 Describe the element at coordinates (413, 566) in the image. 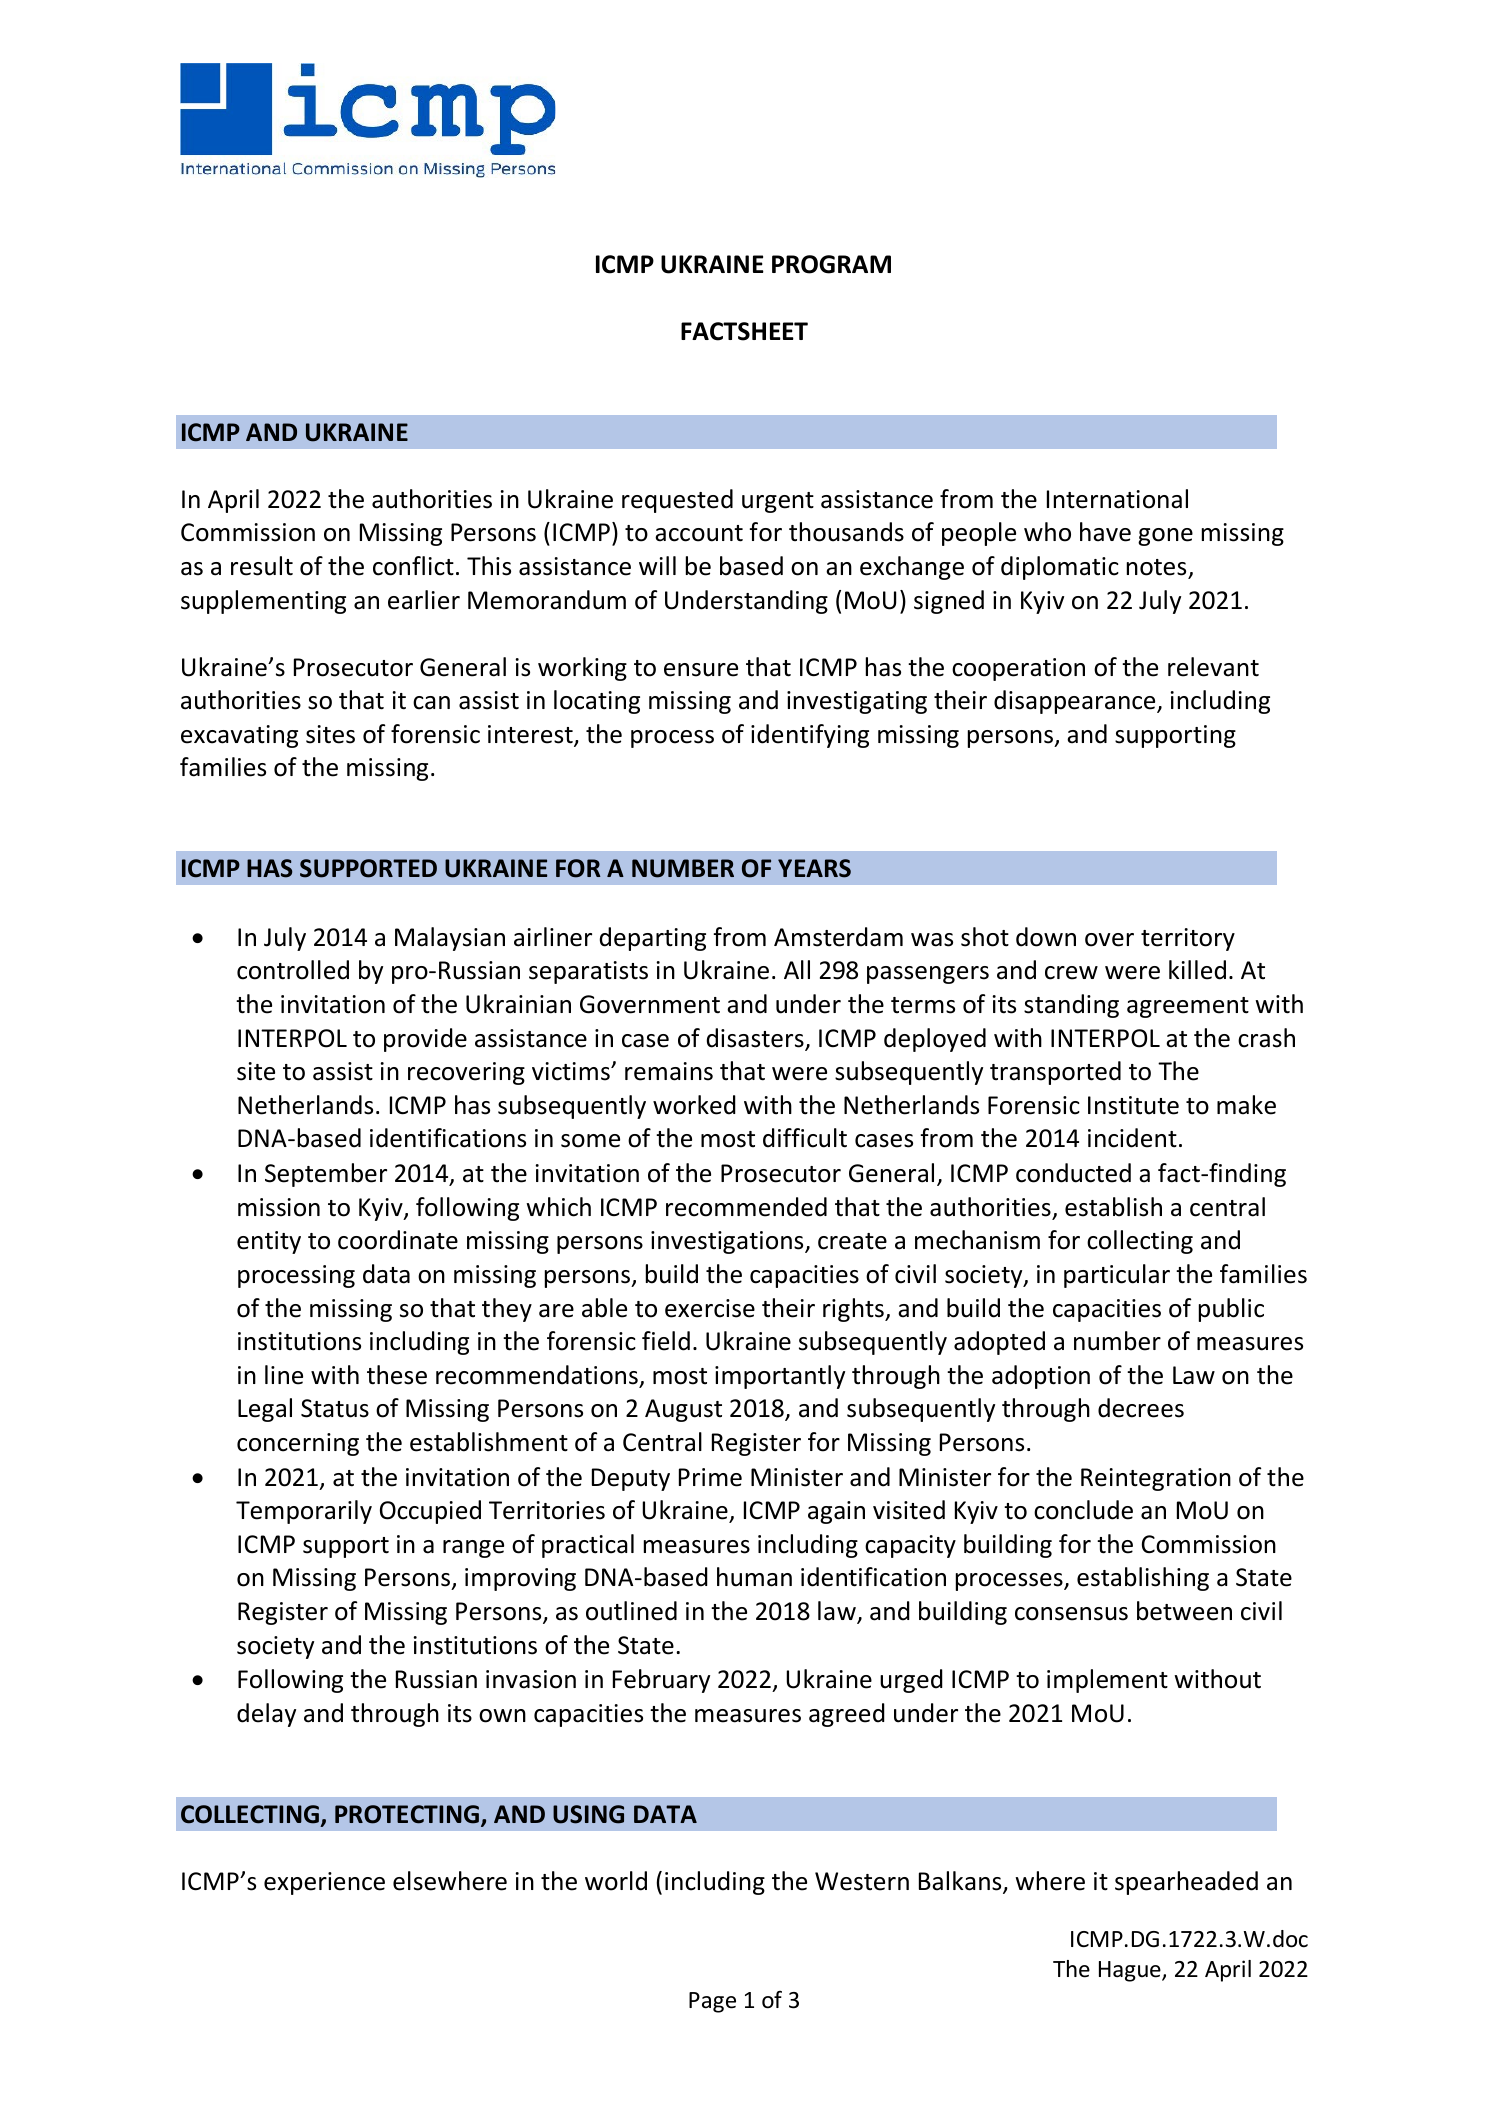

I see `conflict` at that location.
